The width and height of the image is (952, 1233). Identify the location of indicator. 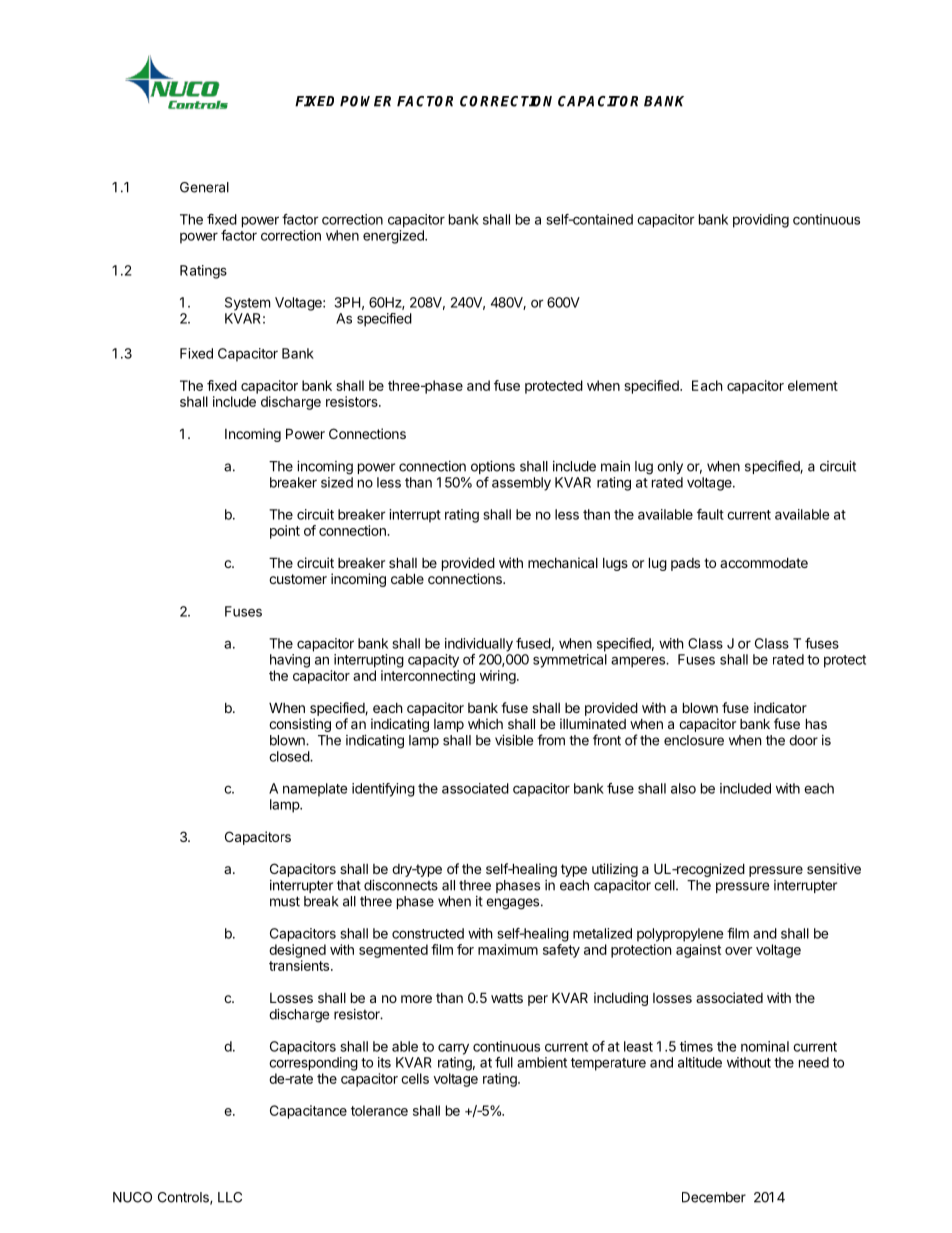
(780, 707).
